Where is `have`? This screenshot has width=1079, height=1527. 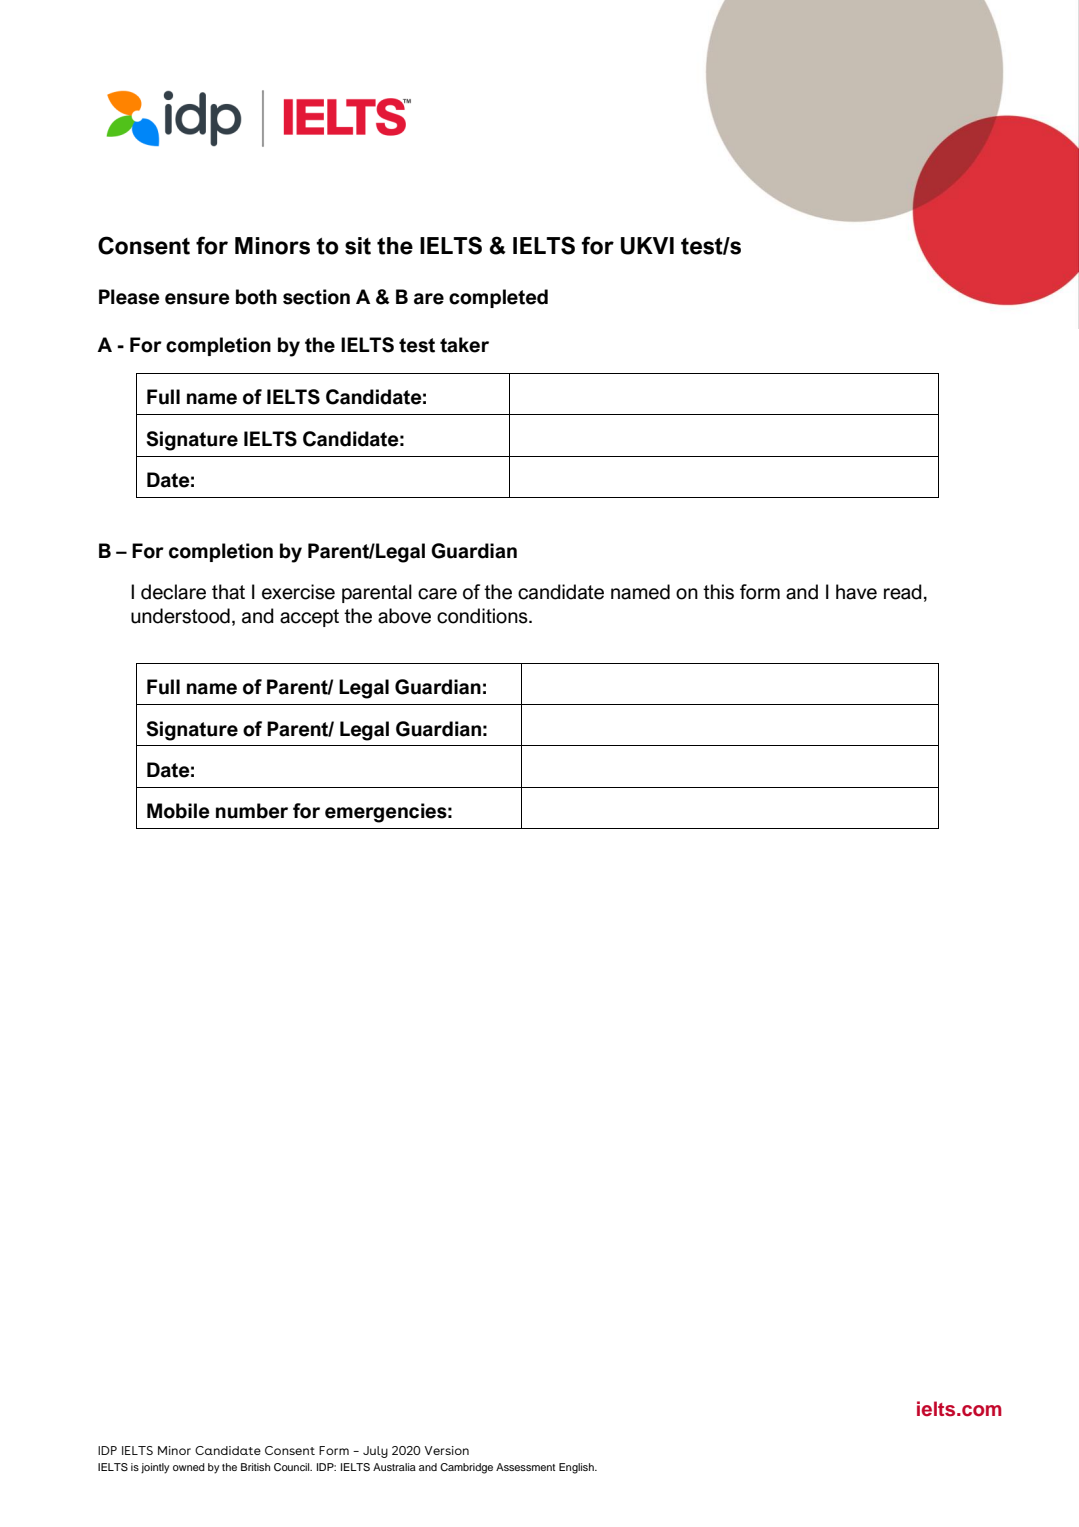 have is located at coordinates (856, 592).
